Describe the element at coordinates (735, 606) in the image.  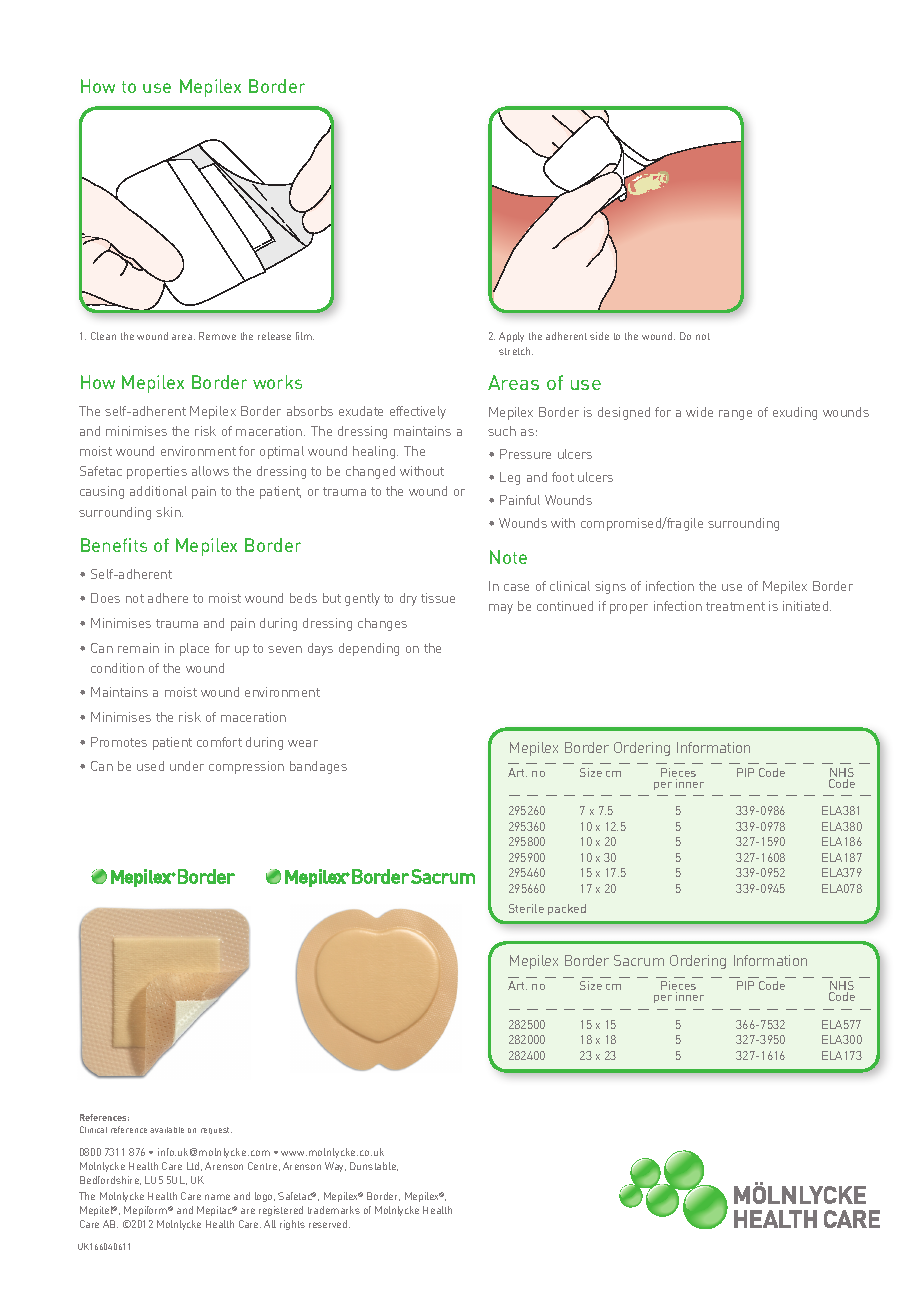
I see `treatment` at that location.
